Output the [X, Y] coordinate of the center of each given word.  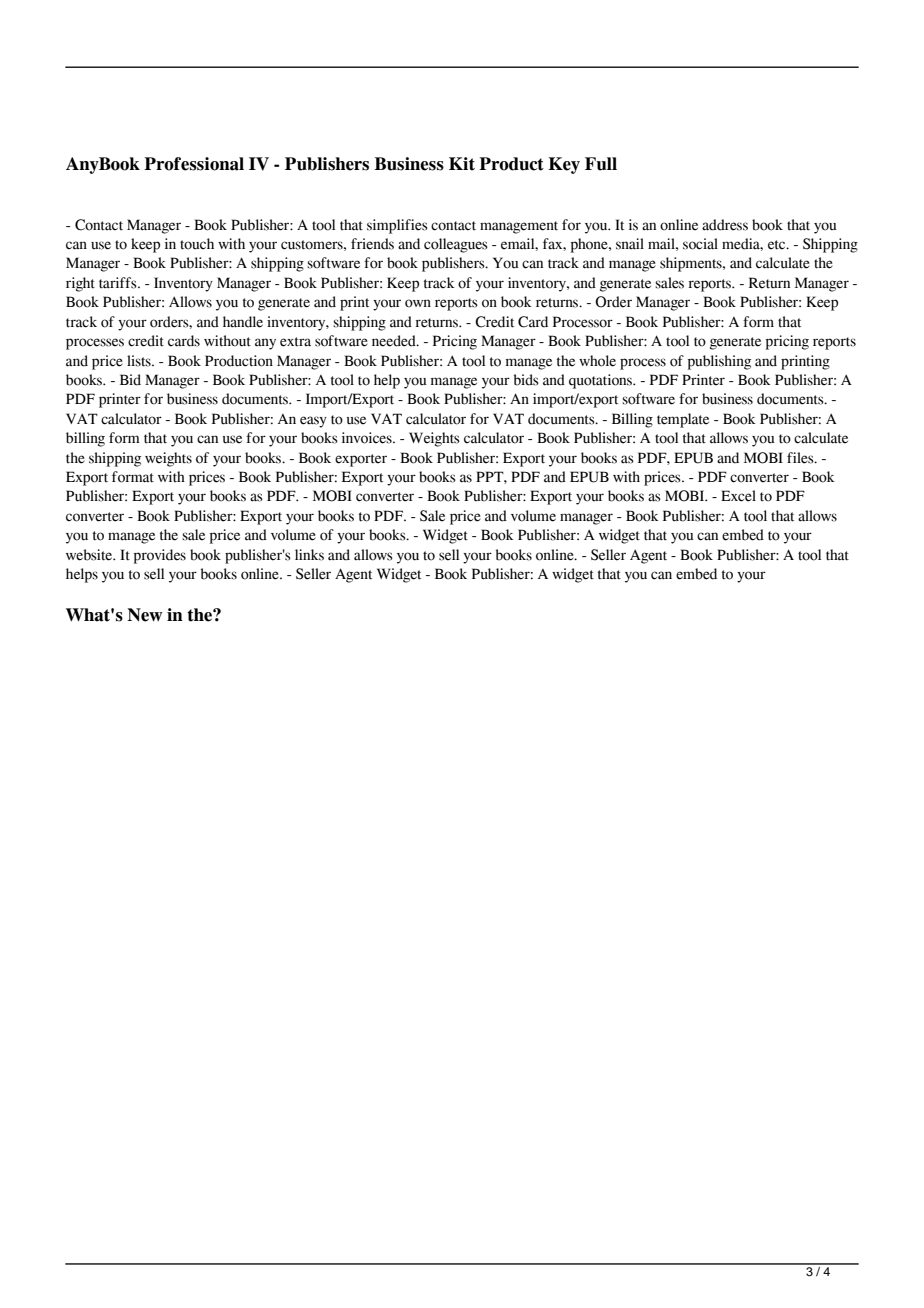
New [145, 615]
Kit [462, 164]
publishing [719, 362]
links [309, 555]
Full [601, 164]
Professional [194, 164]
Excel [738, 496]
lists [140, 361]
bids [526, 380]
